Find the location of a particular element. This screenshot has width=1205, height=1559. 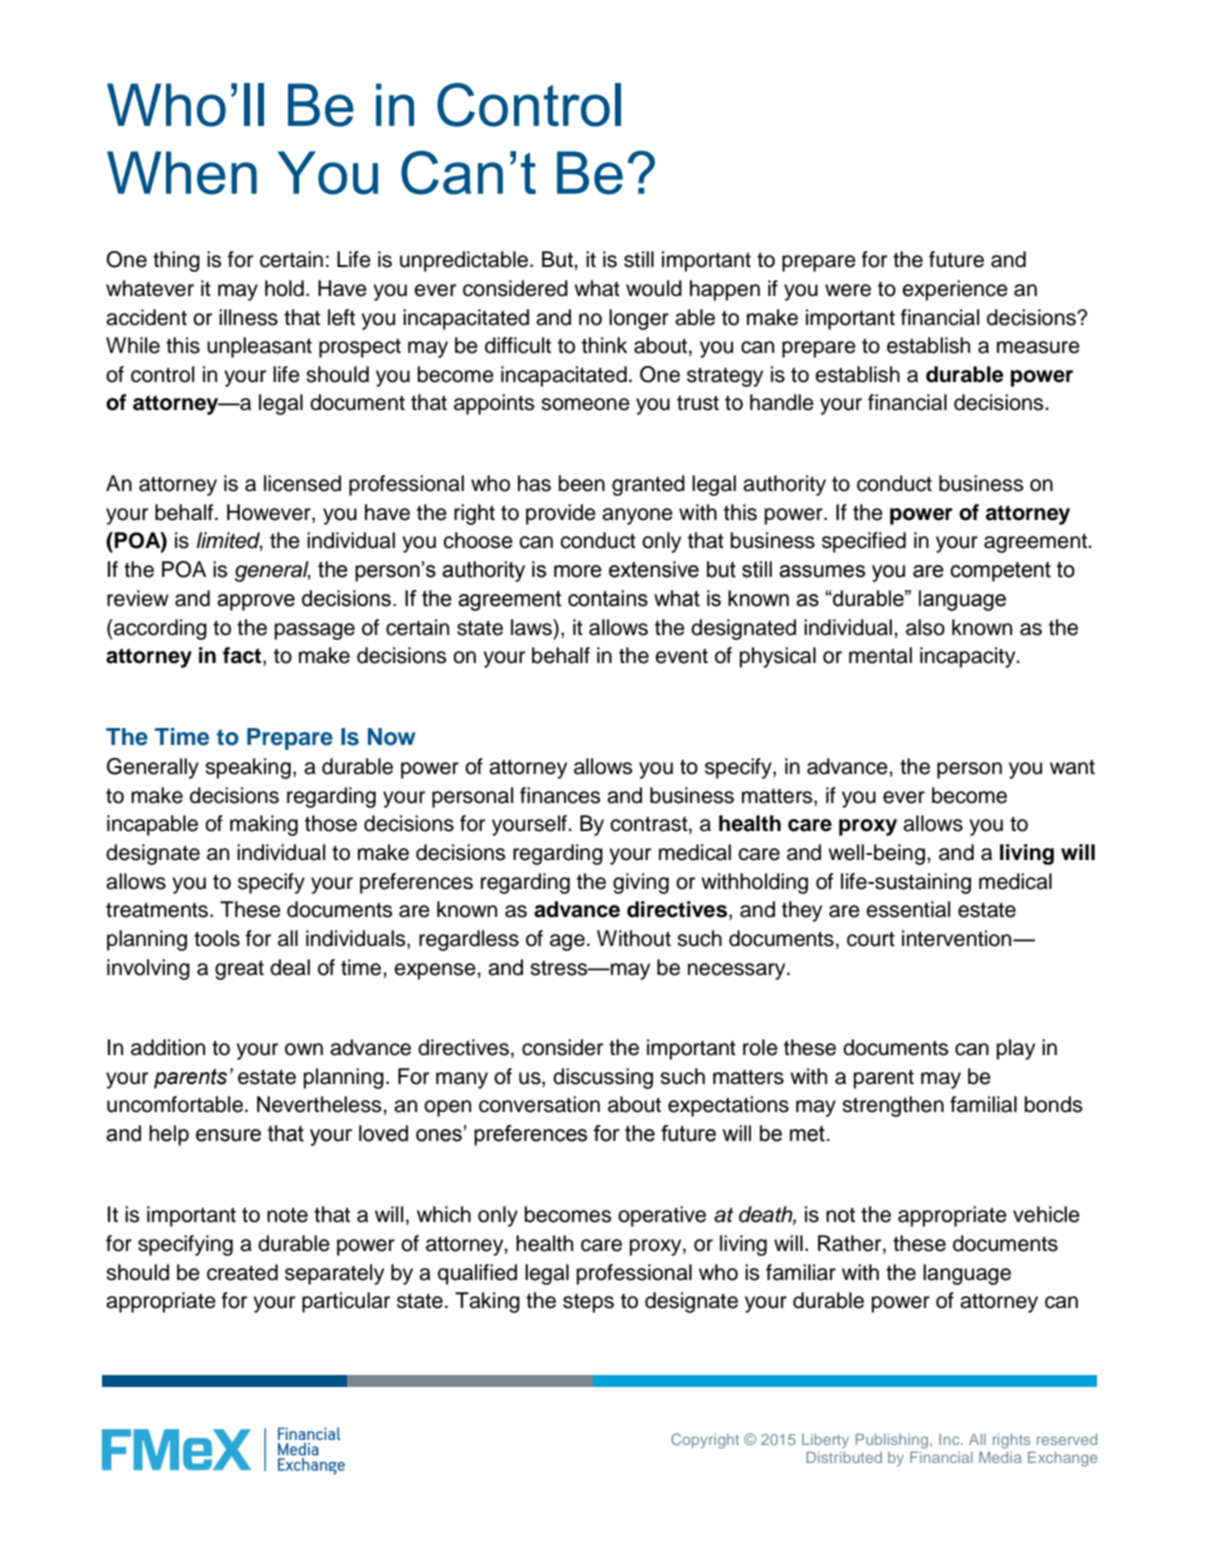

making is located at coordinates (264, 825).
